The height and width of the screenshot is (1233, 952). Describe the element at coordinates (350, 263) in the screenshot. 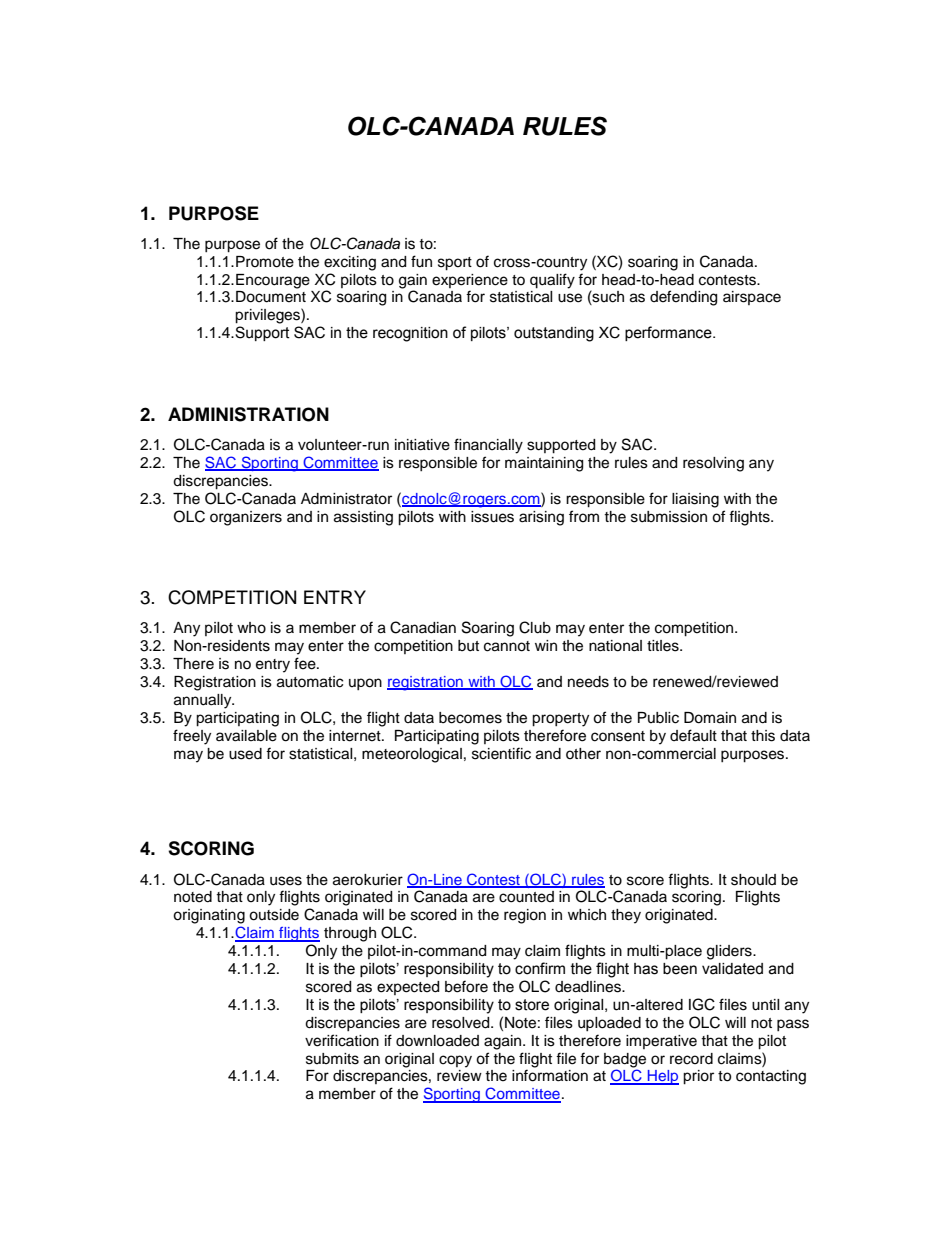

I see `exciting` at that location.
